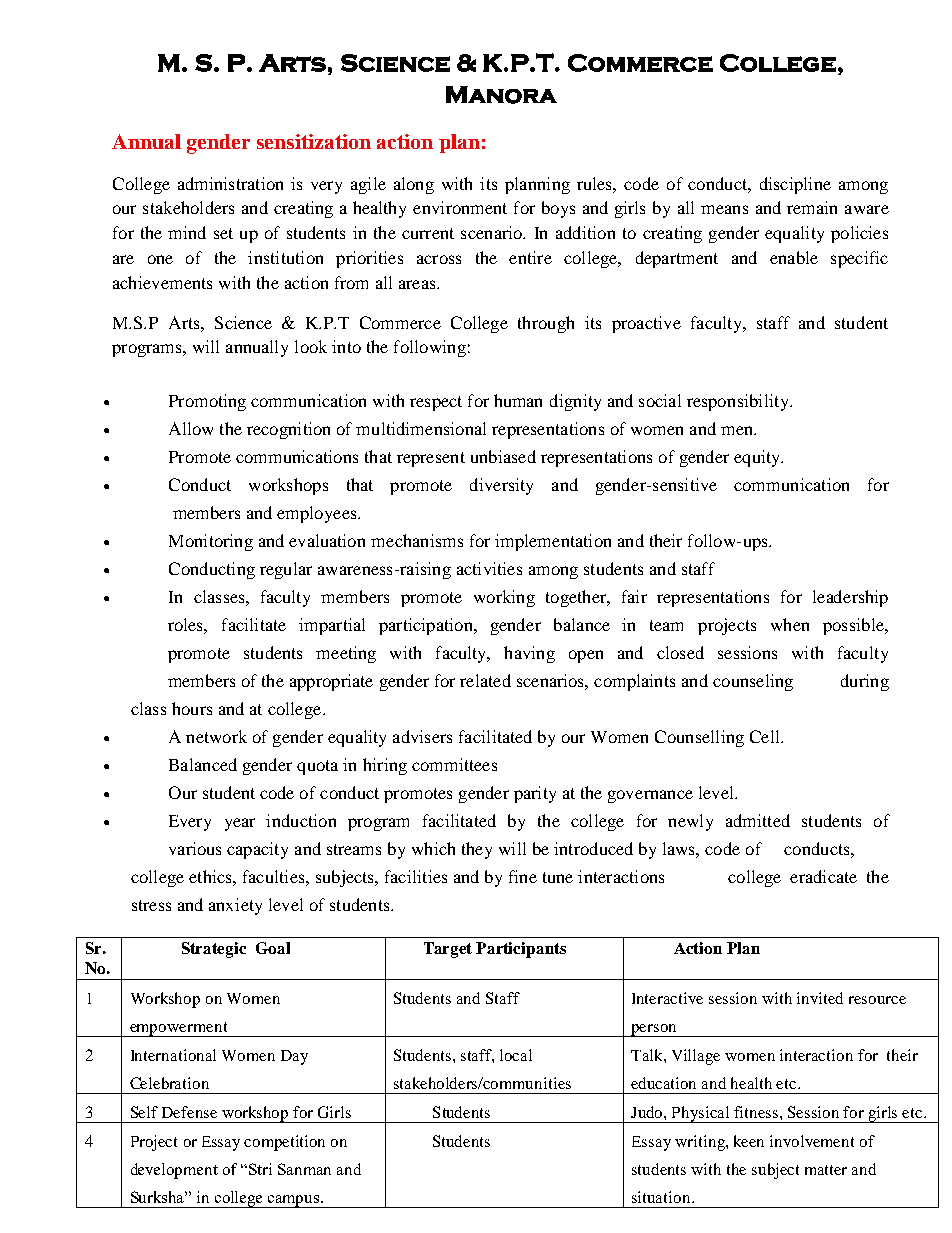  I want to click on hours, so click(192, 708).
